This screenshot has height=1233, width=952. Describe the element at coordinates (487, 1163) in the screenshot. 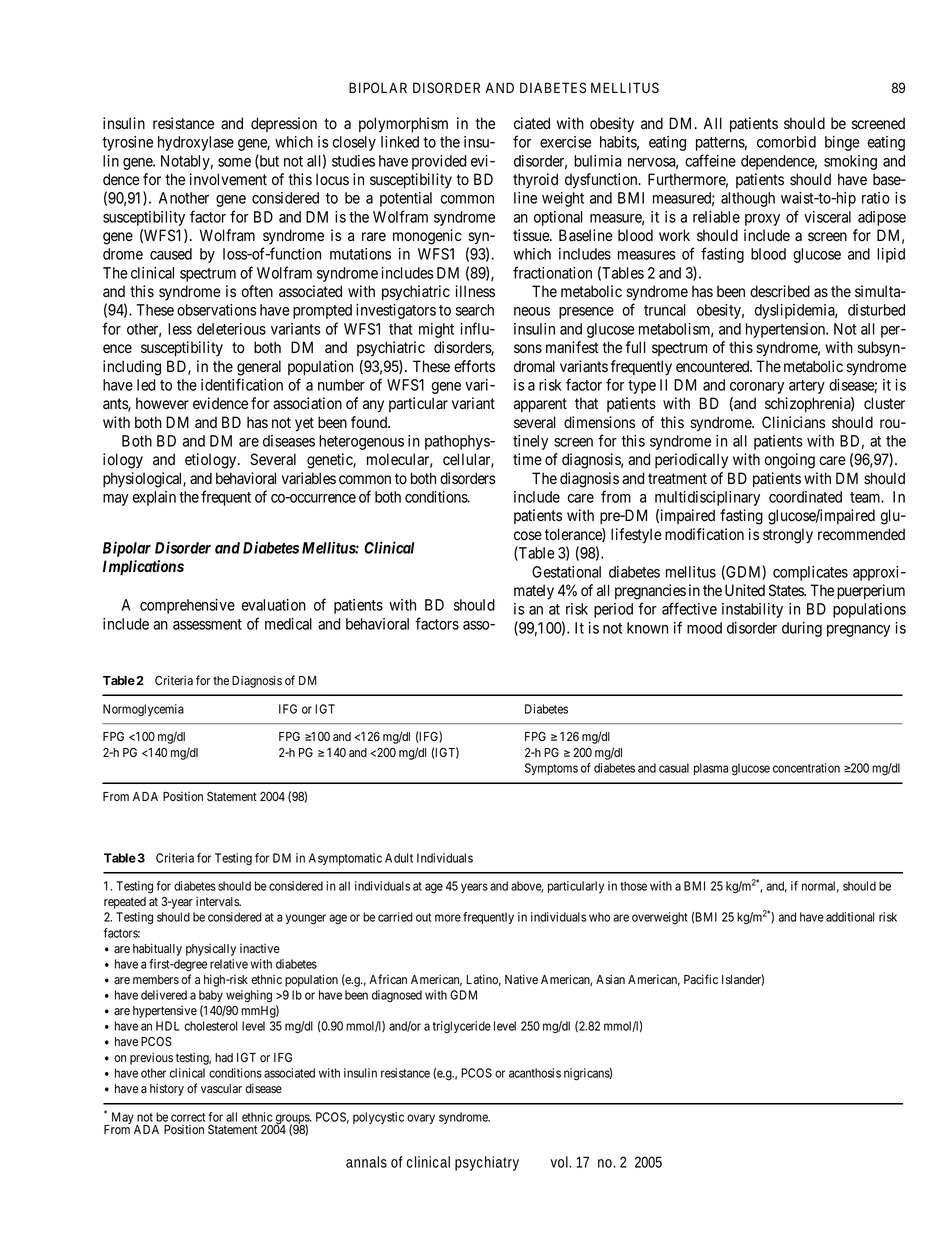

I see `psychiatry` at that location.
